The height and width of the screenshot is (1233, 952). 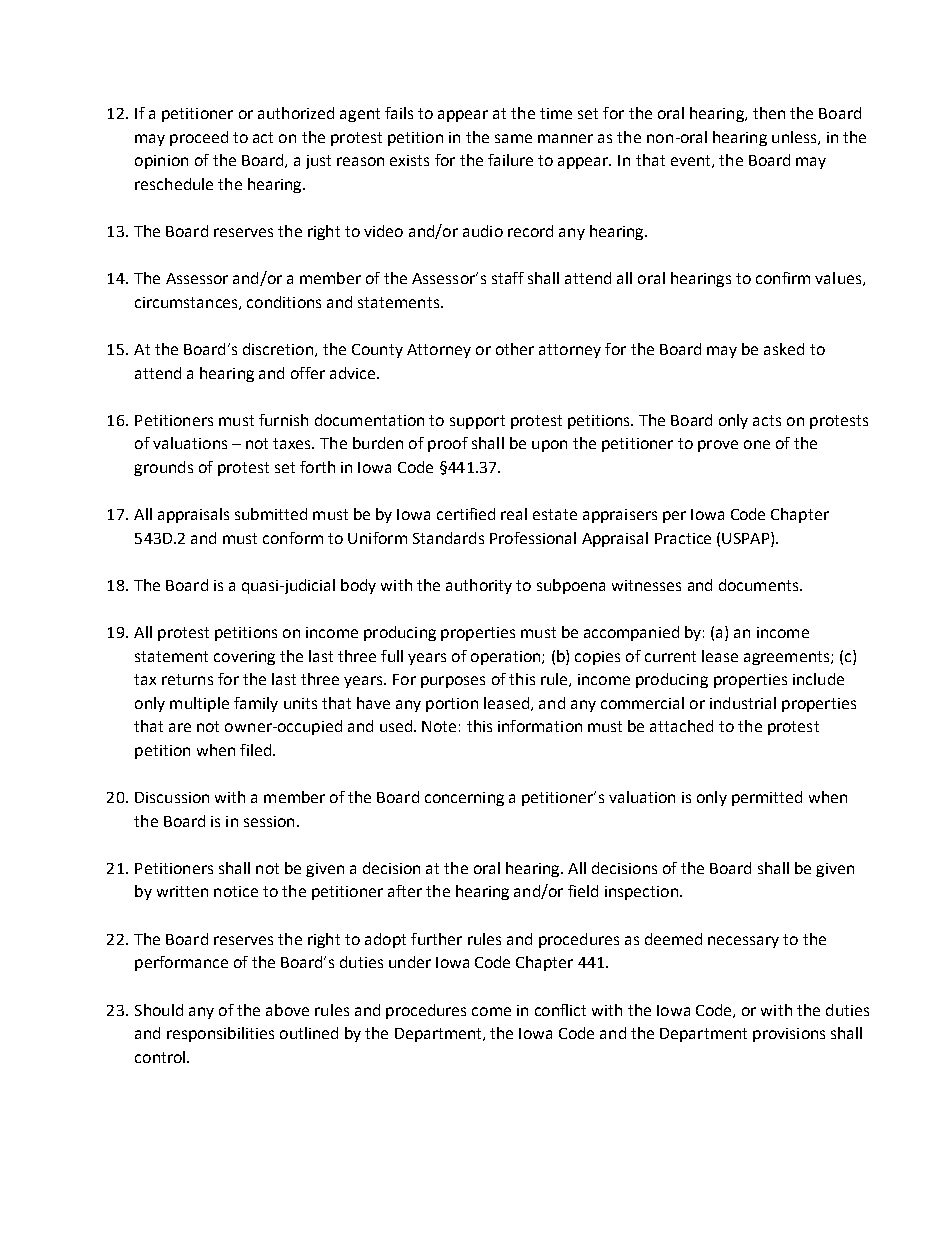 What do you see at coordinates (515, 349) in the screenshot?
I see `other` at bounding box center [515, 349].
